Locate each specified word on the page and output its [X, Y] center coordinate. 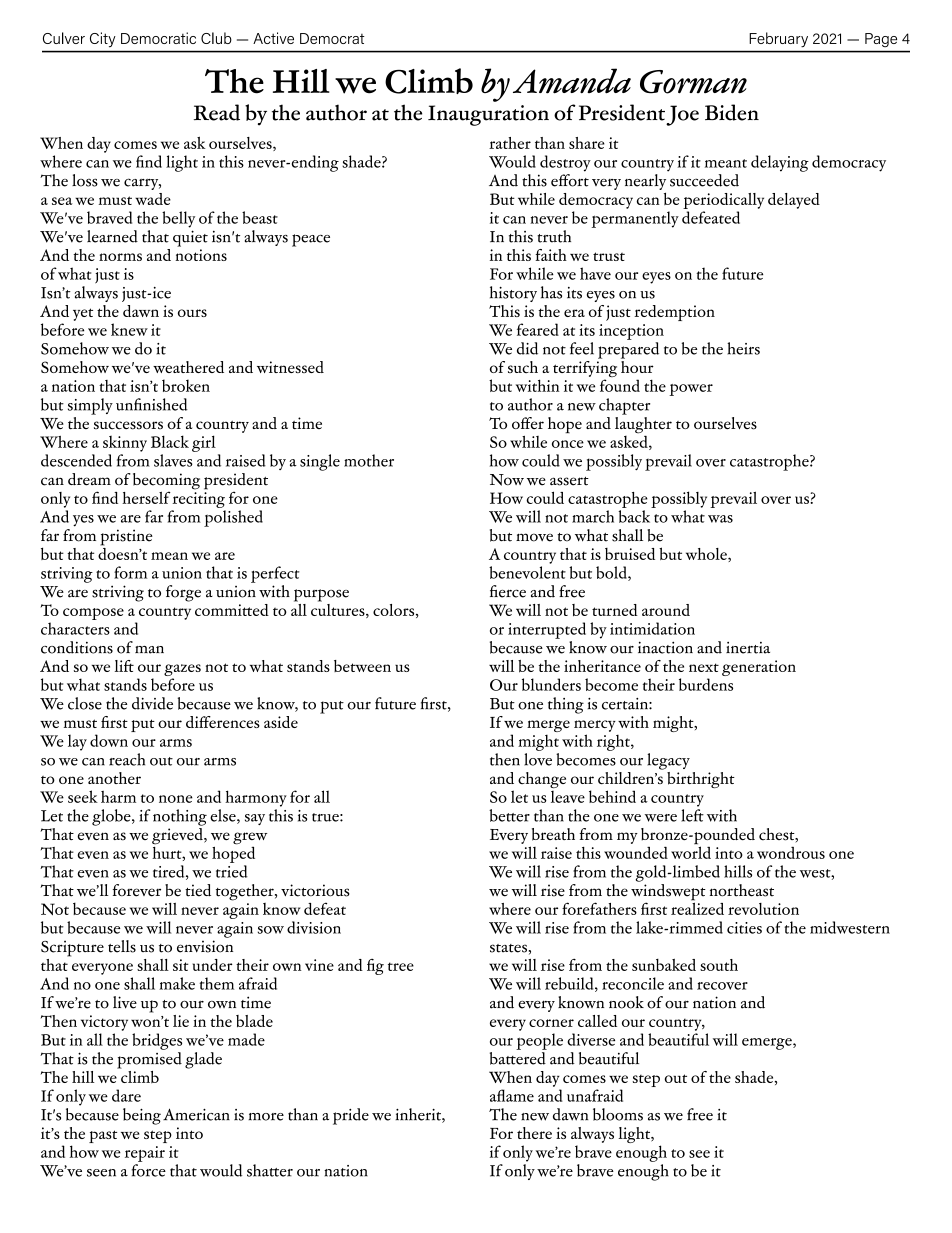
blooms [618, 1114]
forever [137, 890]
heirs [743, 348]
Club [216, 38]
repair [145, 1154]
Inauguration [488, 115]
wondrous [791, 852]
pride [351, 1116]
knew [129, 329]
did [527, 348]
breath [553, 834]
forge [183, 593]
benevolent [527, 572]
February [779, 39]
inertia [748, 648]
